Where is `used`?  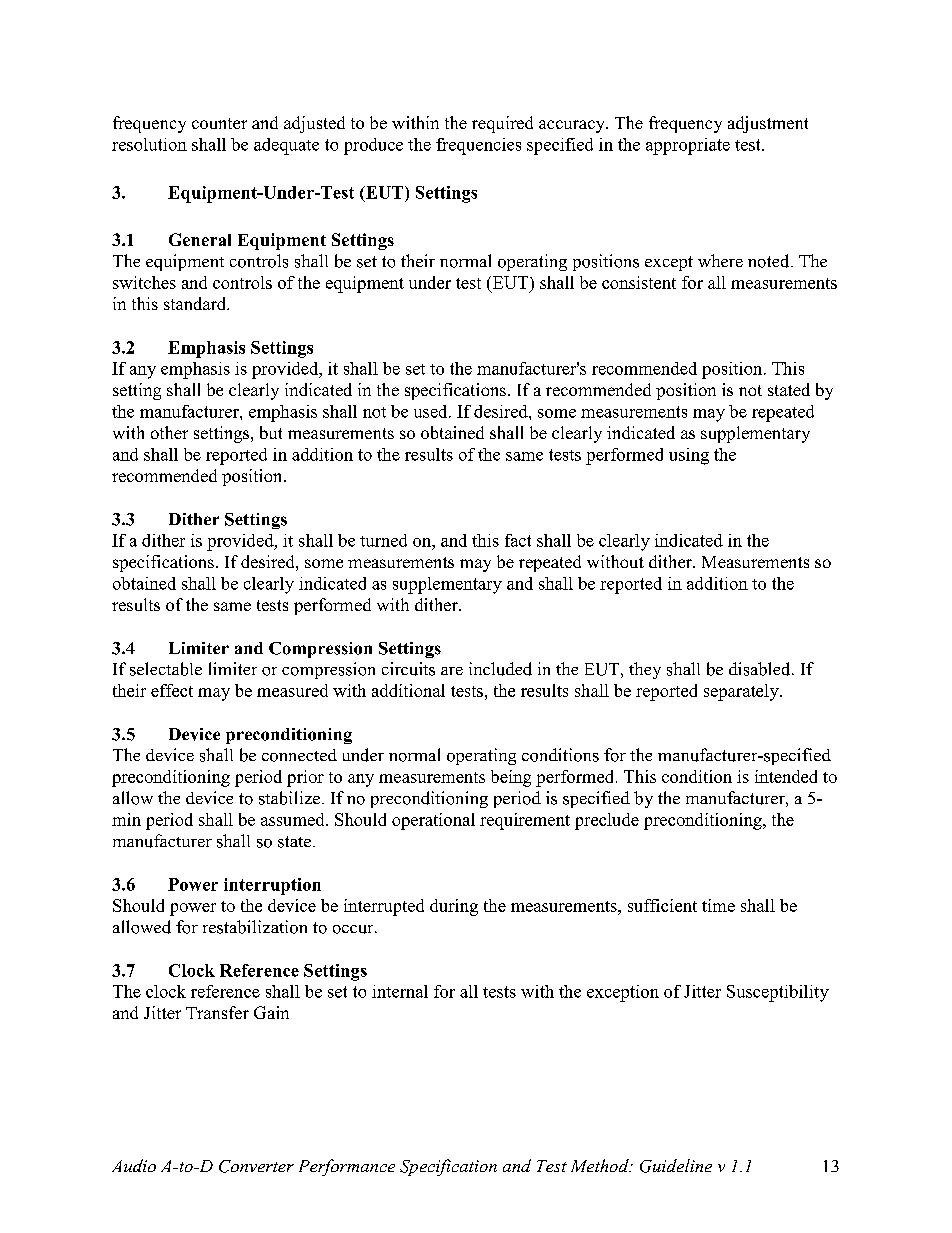 used is located at coordinates (432, 411).
